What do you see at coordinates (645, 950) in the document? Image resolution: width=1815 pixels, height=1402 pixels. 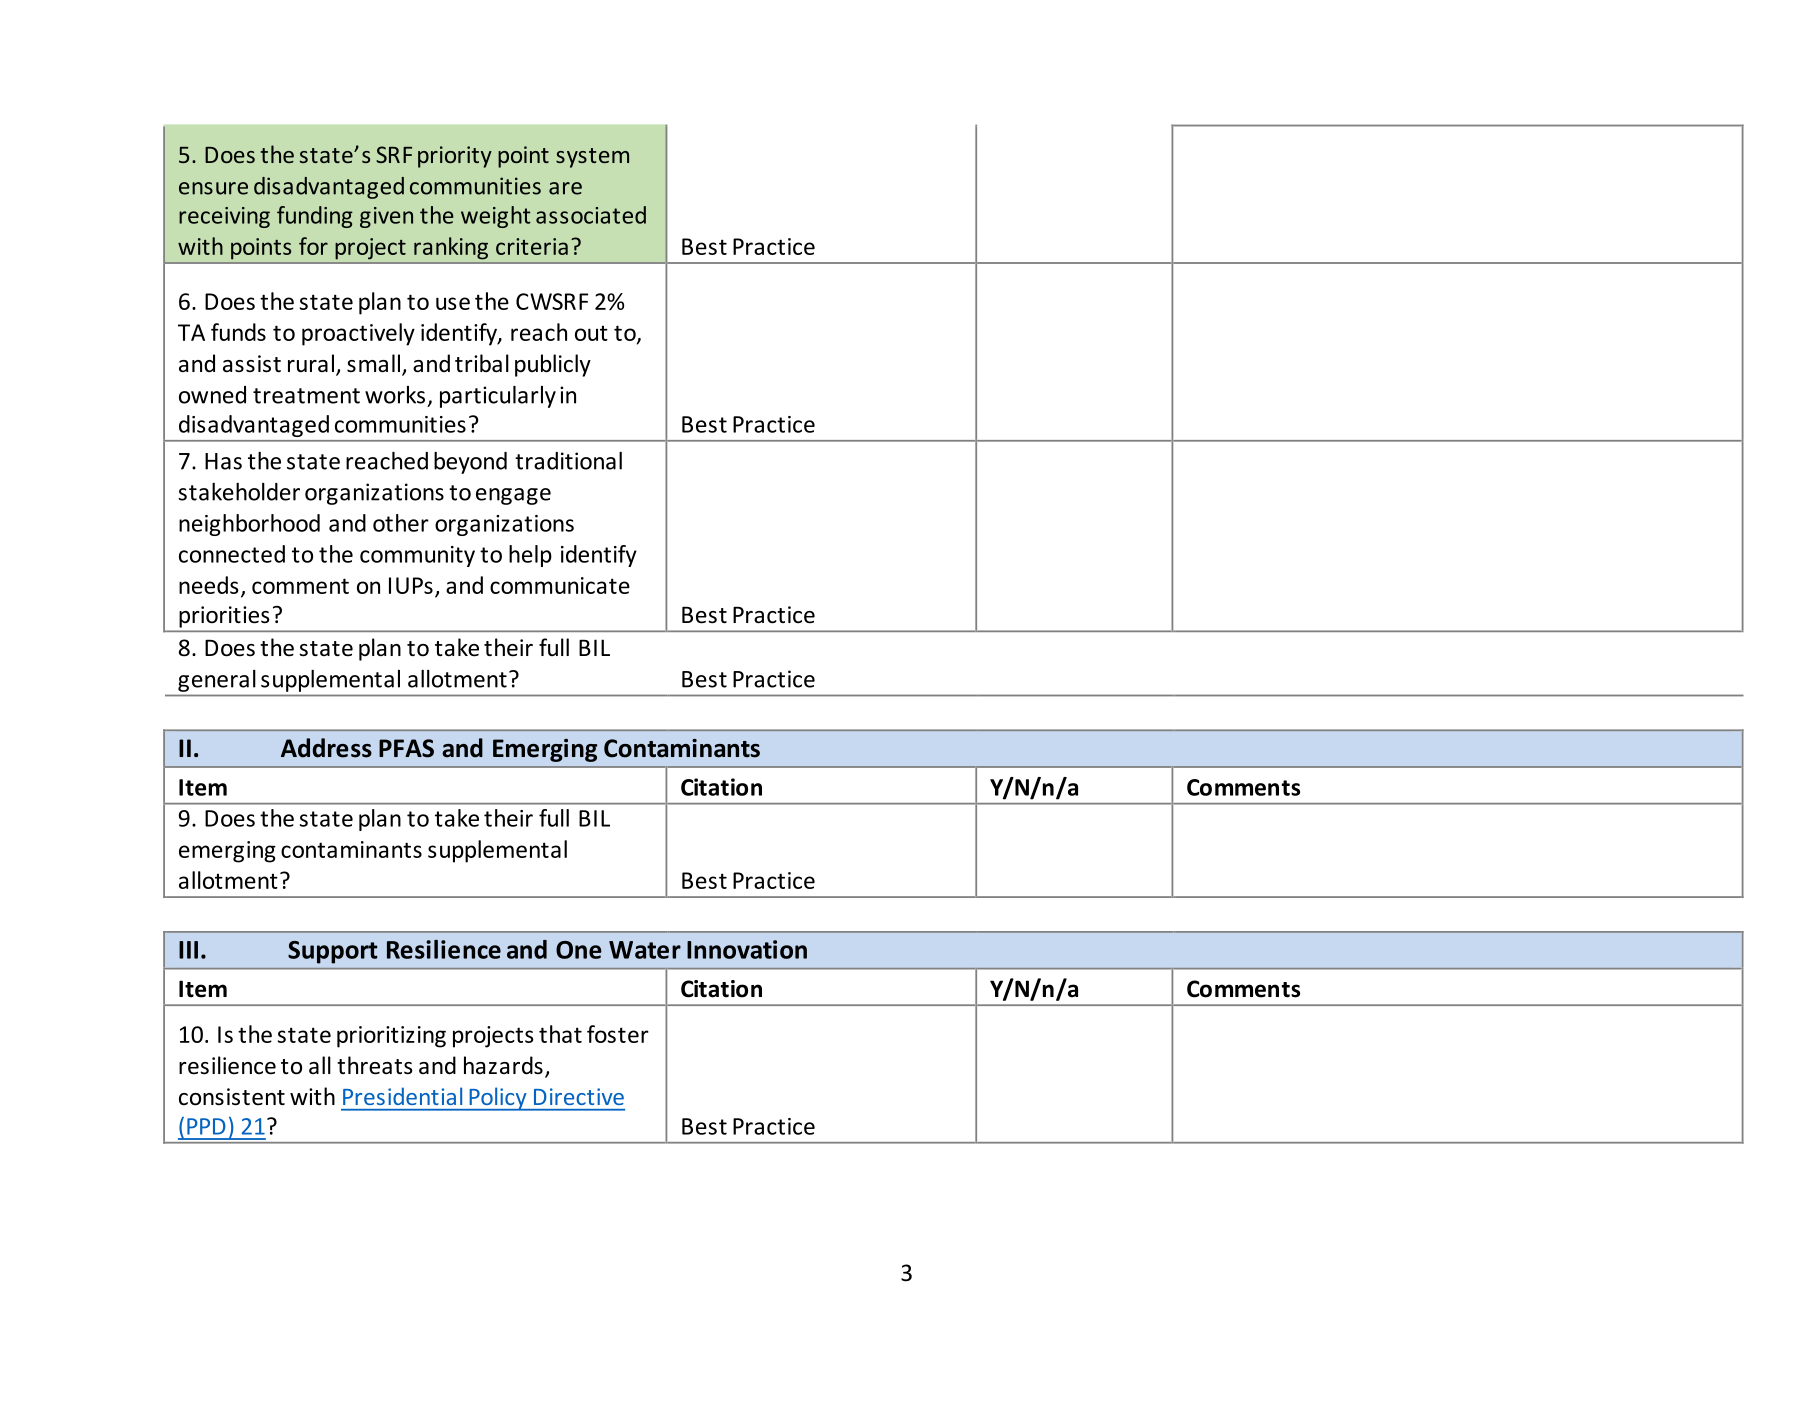 I see `Water` at bounding box center [645, 950].
